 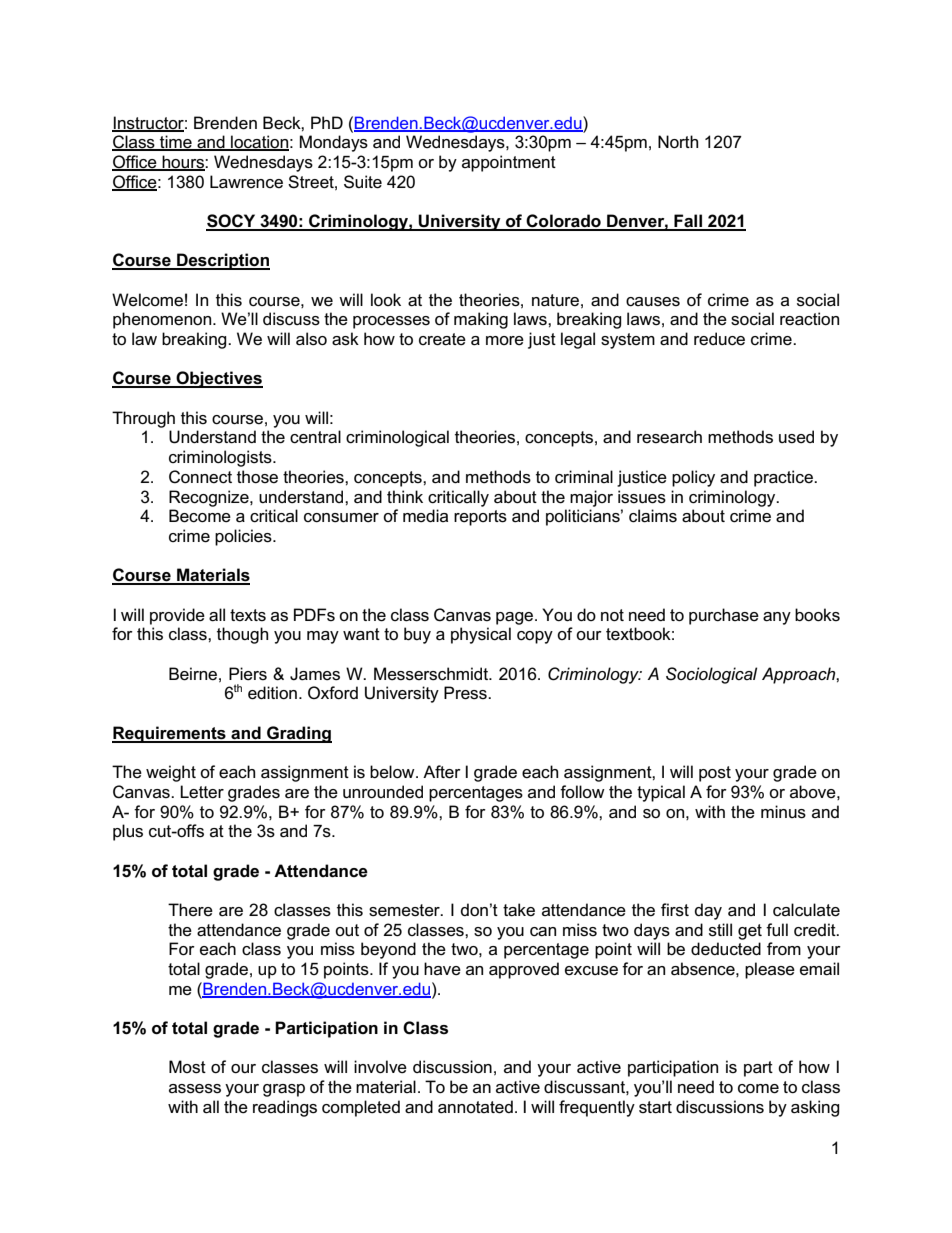 I want to click on physical, so click(x=481, y=635).
